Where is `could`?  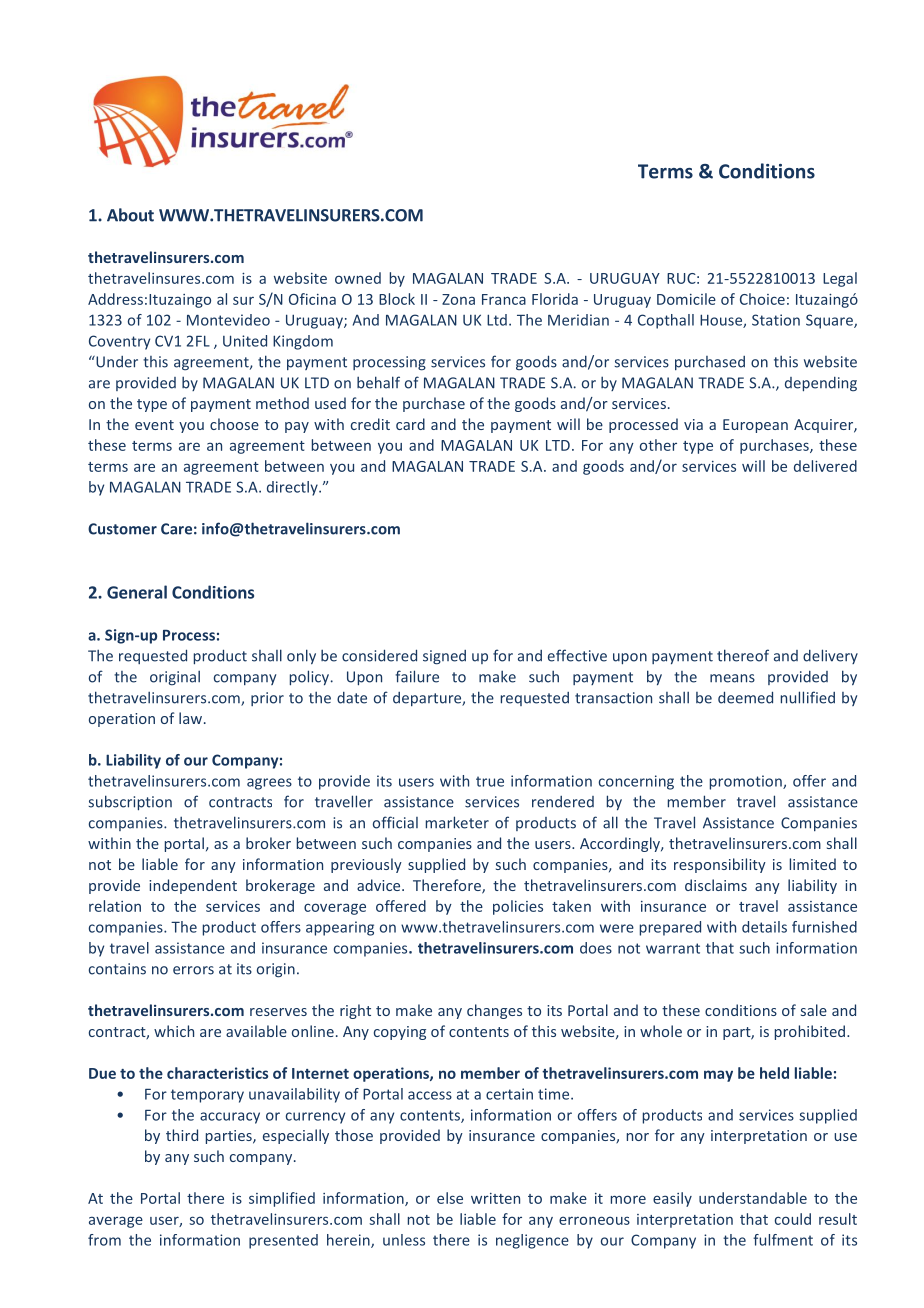
could is located at coordinates (793, 1219).
